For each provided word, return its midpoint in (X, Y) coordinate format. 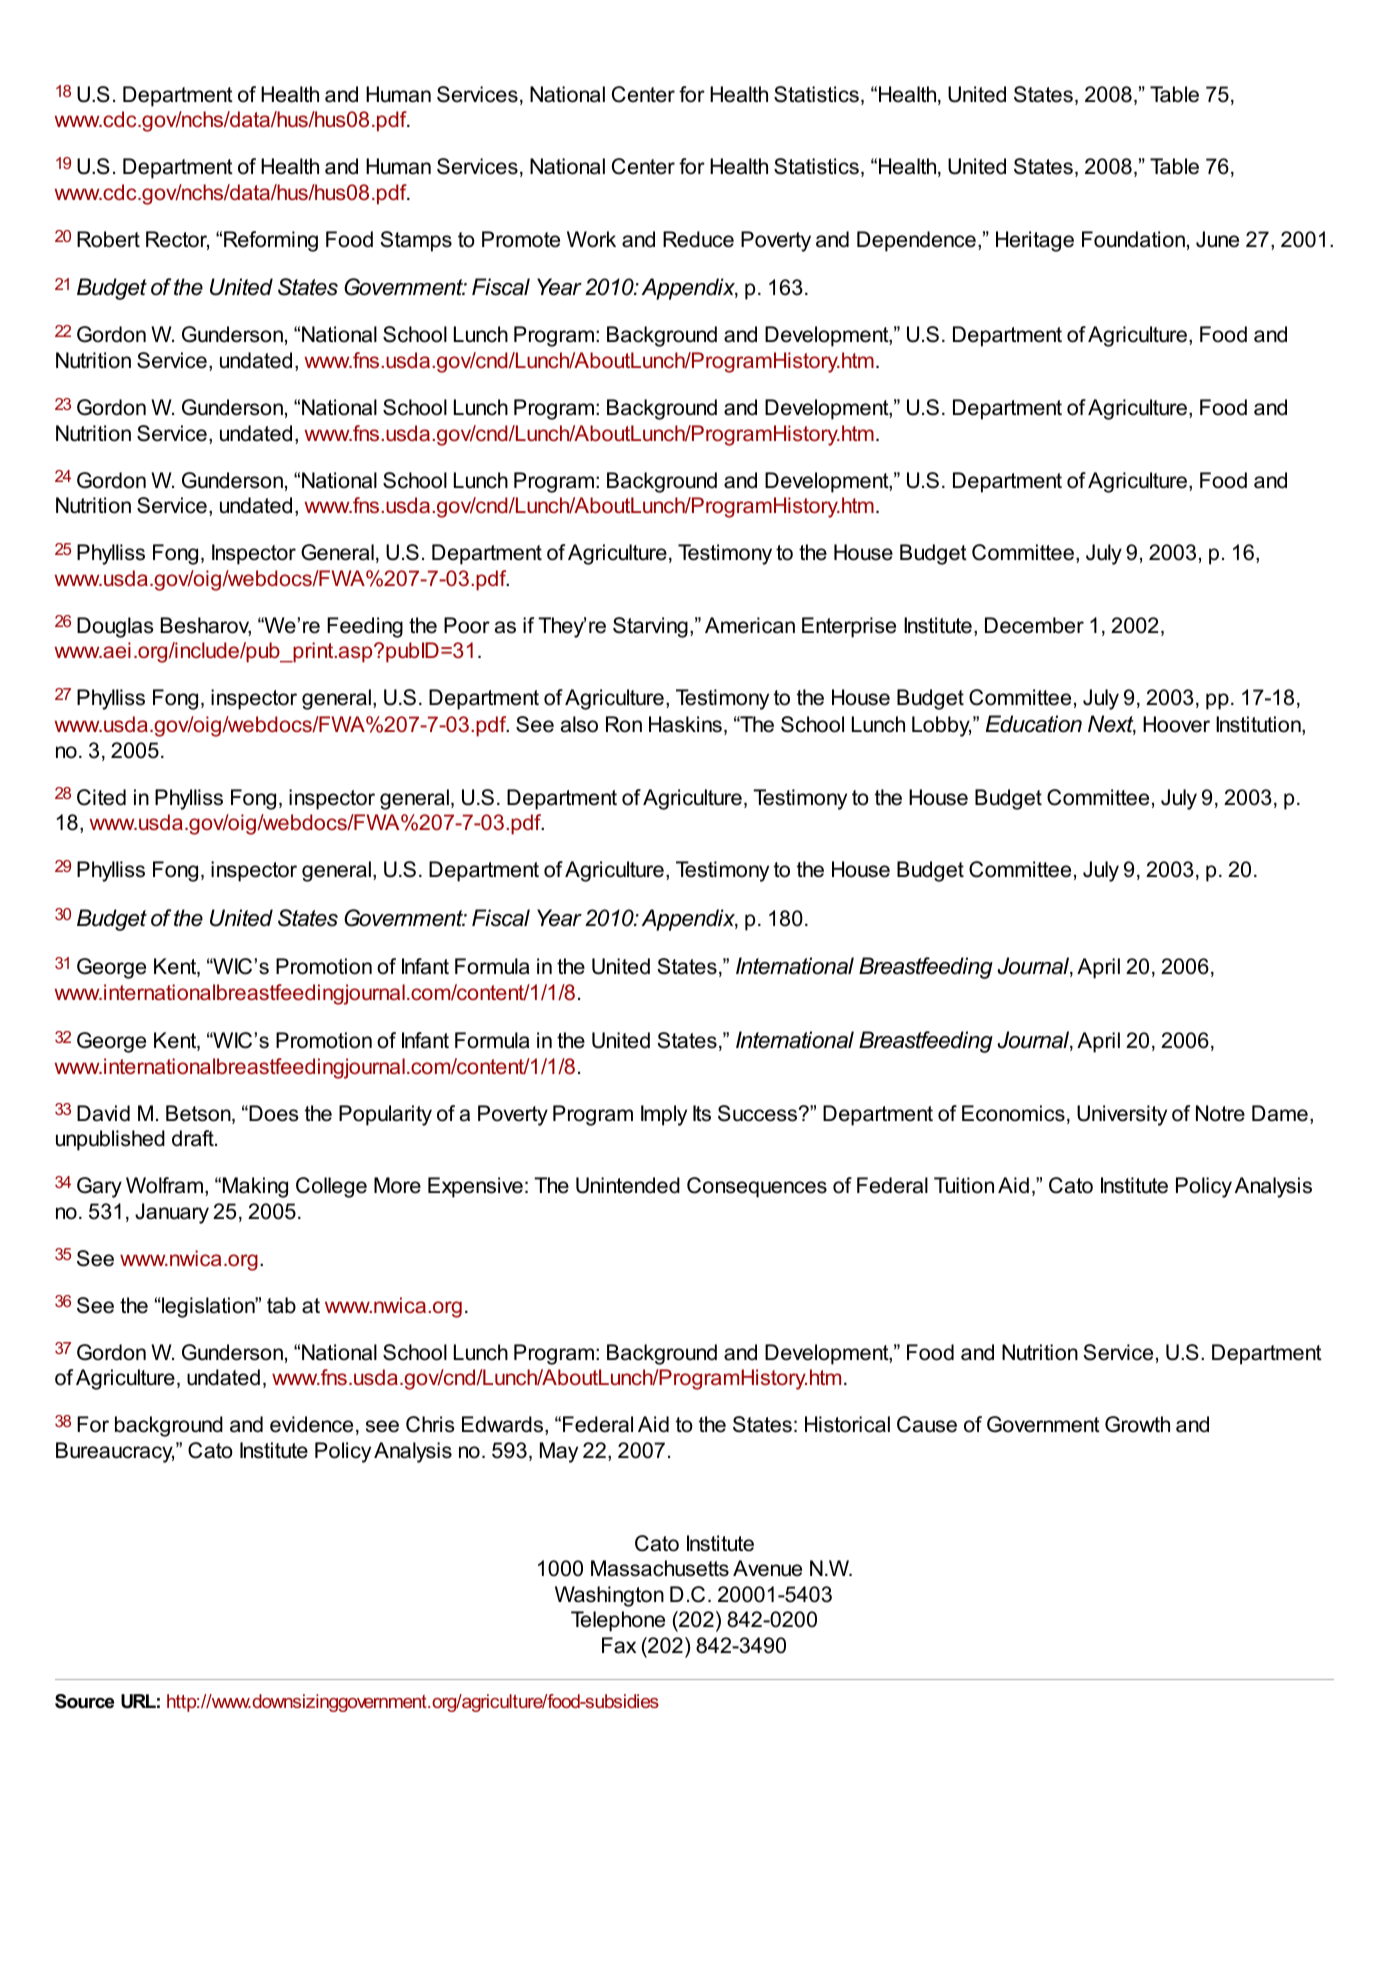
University (1122, 1115)
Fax (619, 1645)
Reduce (698, 239)
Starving (650, 627)
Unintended (628, 1185)
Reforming (271, 241)
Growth (1137, 1424)
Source (84, 1701)
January (172, 1213)
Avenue (767, 1568)
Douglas (115, 627)
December (1034, 625)
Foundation (1133, 239)
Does (273, 1113)
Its (702, 1113)
